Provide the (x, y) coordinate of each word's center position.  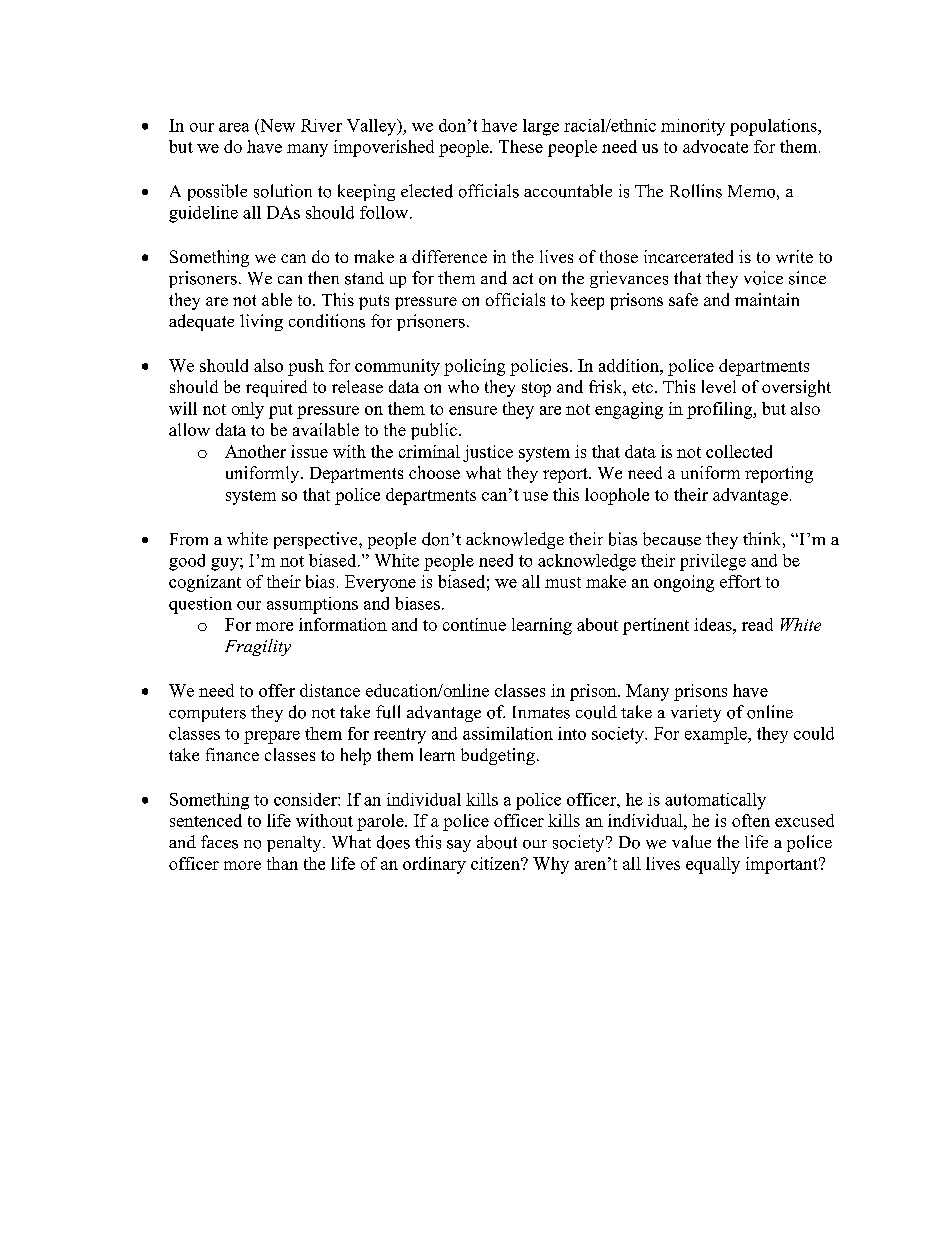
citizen (497, 863)
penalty (295, 844)
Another (255, 451)
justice (488, 453)
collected (739, 451)
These (521, 146)
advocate (715, 146)
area (234, 127)
